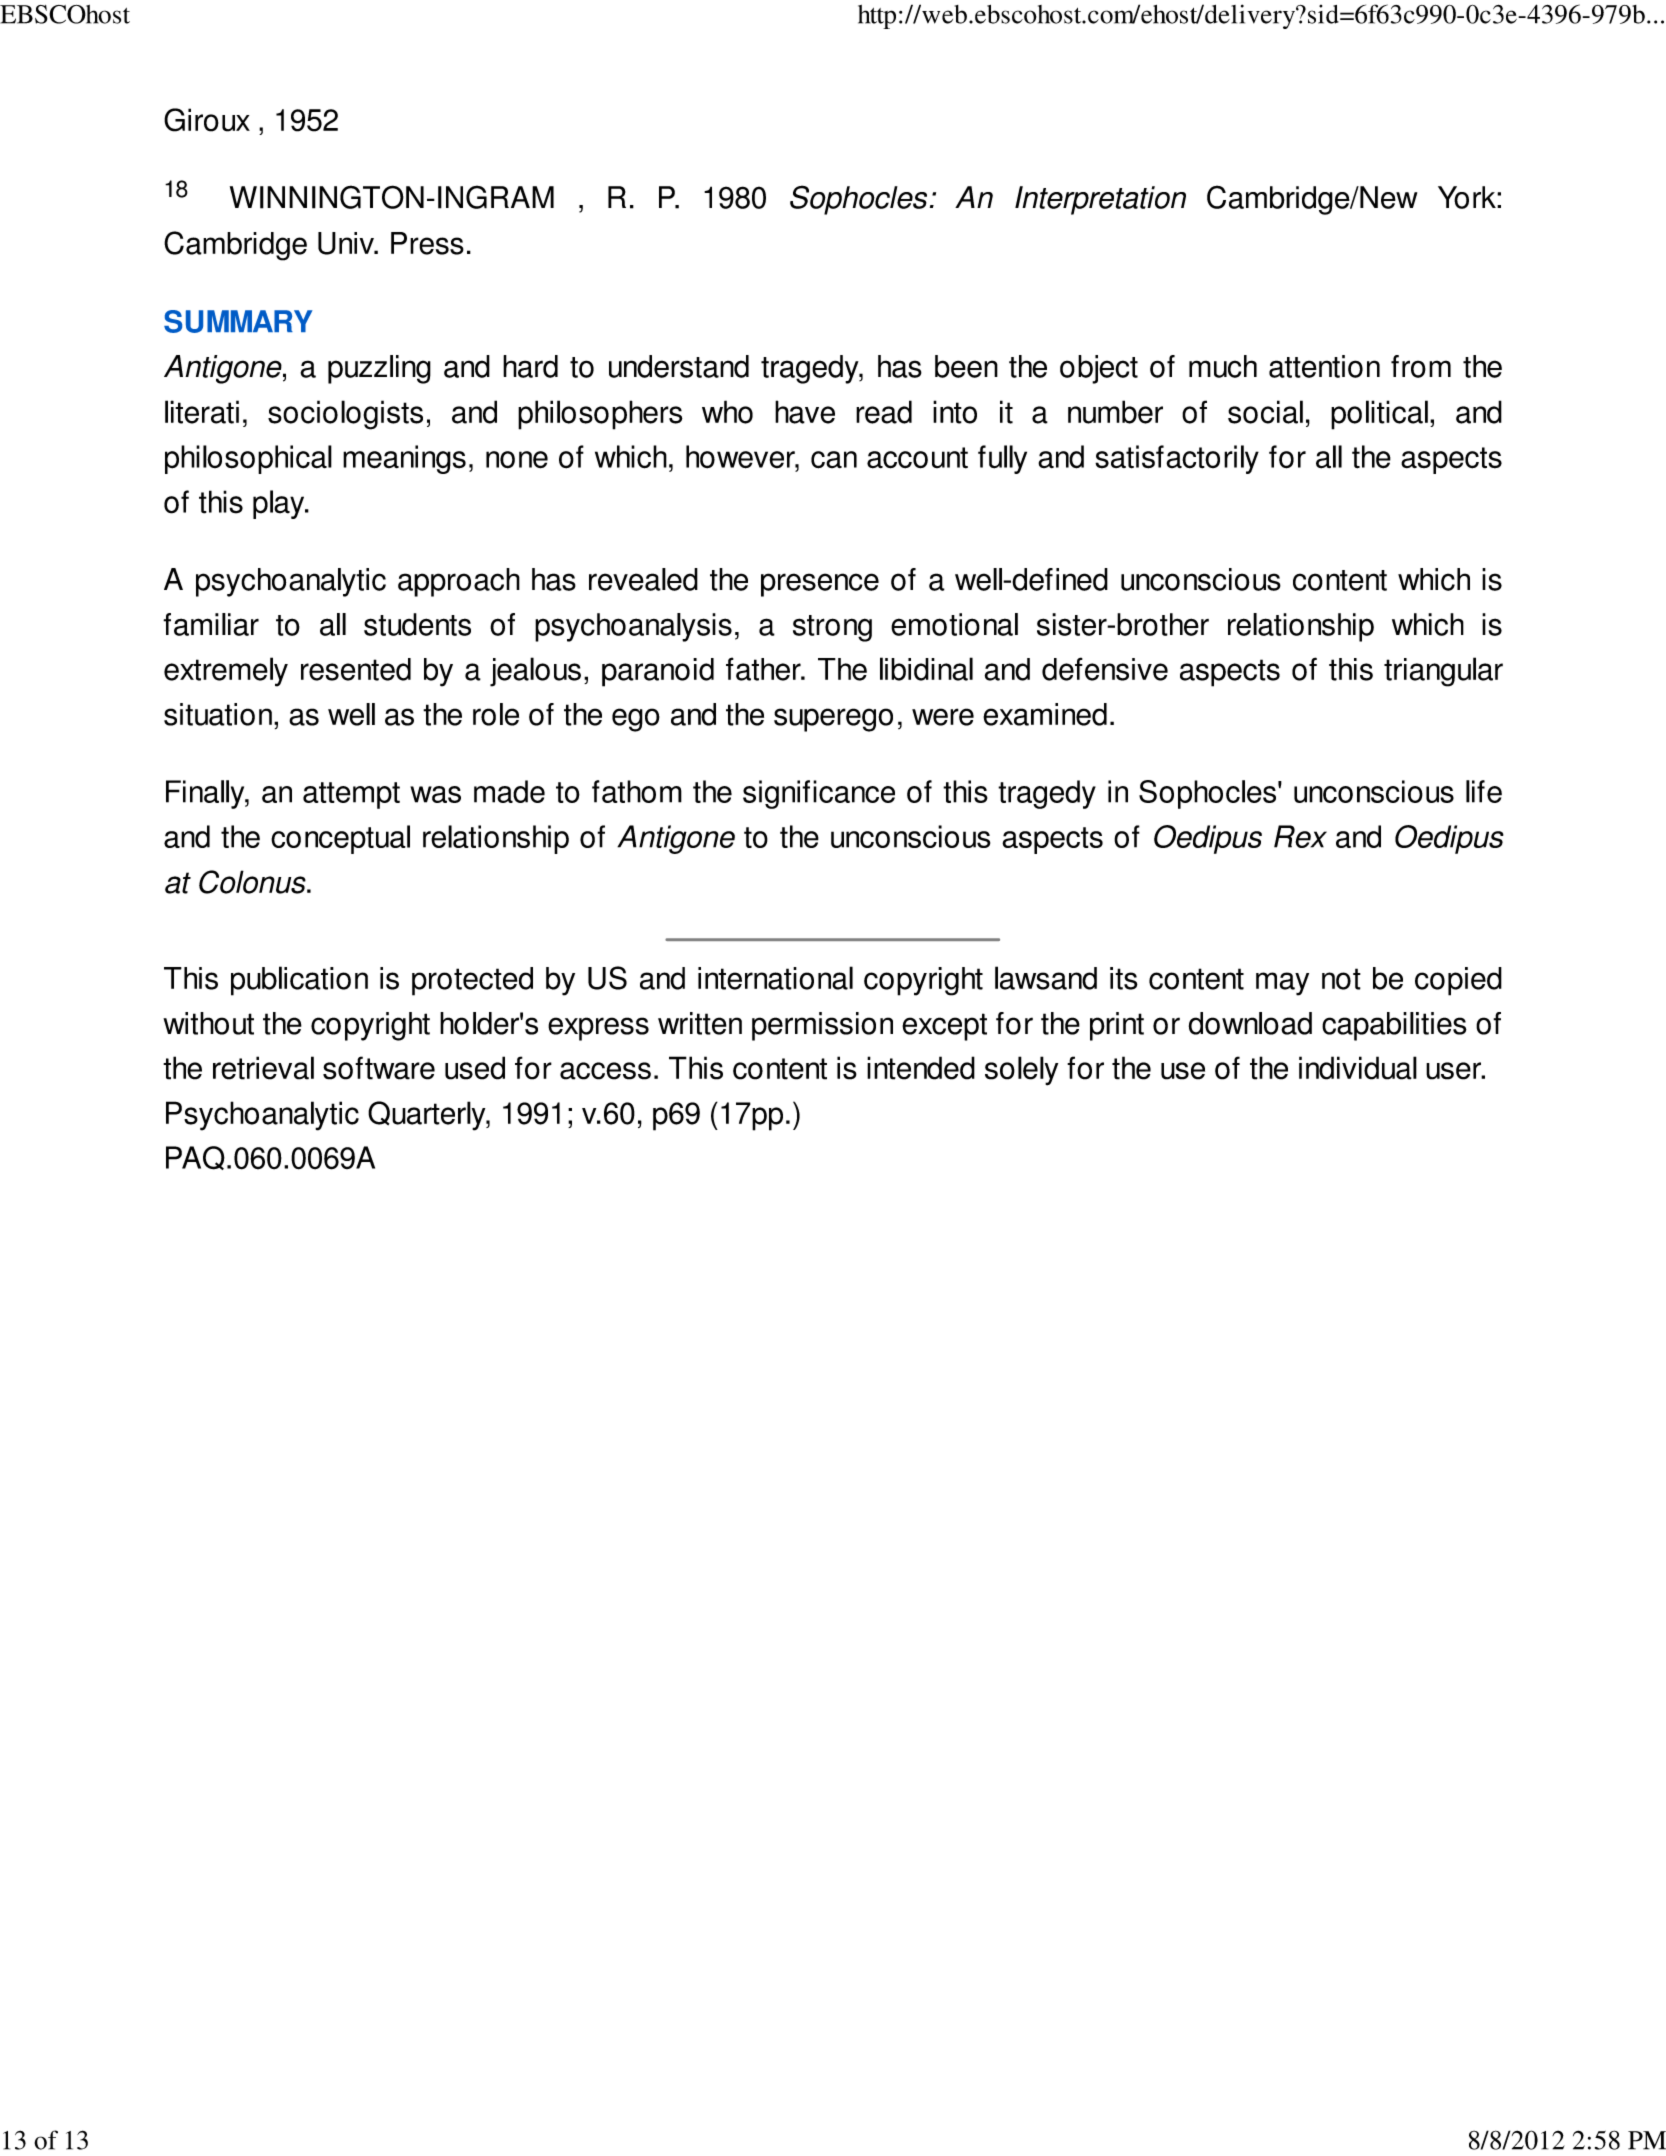 The height and width of the document is (2156, 1666). What do you see at coordinates (379, 369) in the document?
I see `puzzling` at bounding box center [379, 369].
